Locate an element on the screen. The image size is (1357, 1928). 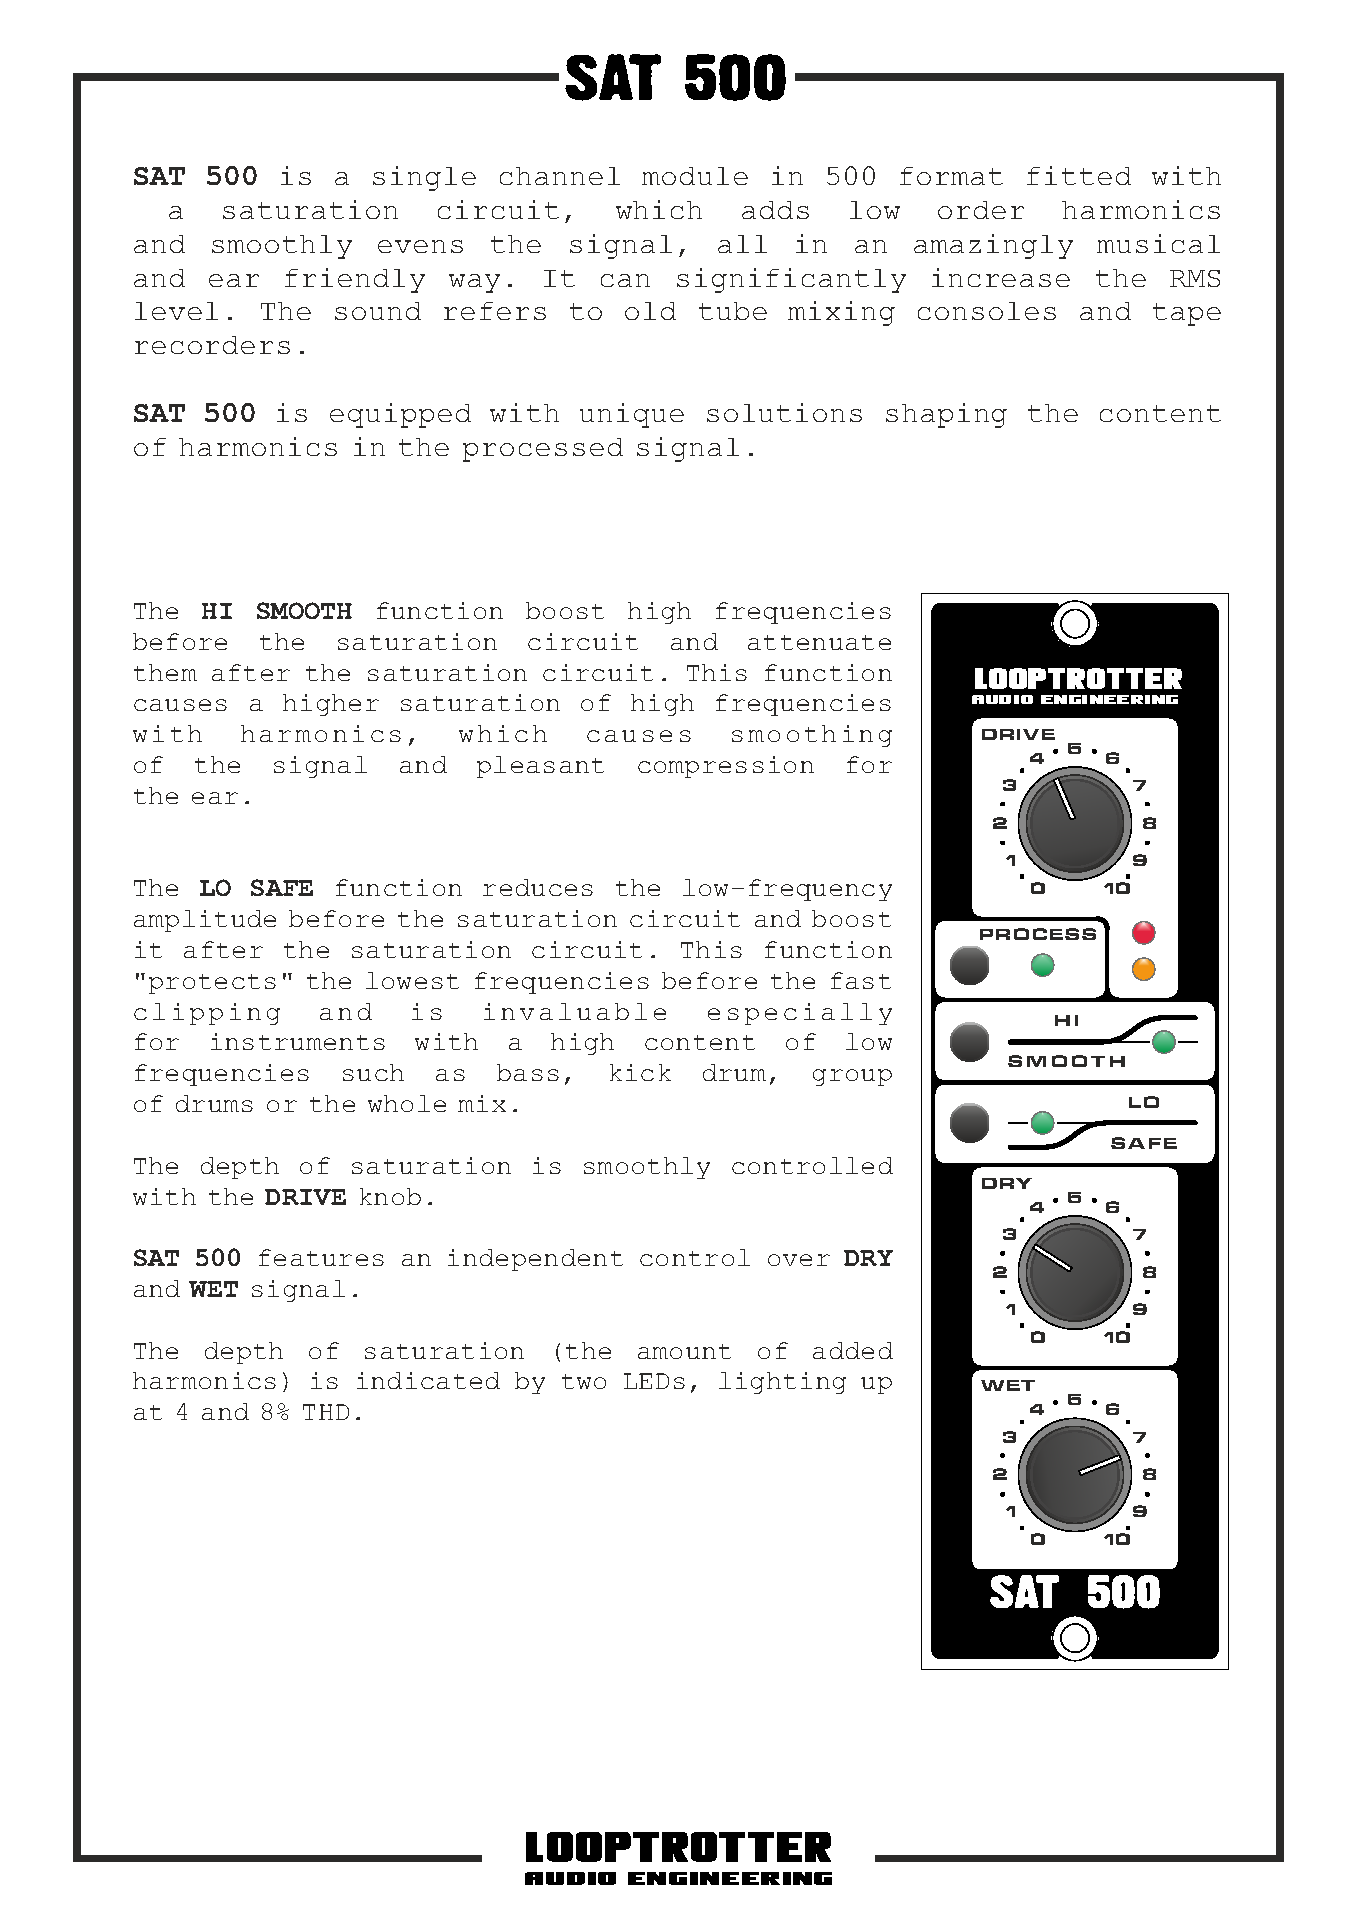
attenuate is located at coordinates (819, 642).
